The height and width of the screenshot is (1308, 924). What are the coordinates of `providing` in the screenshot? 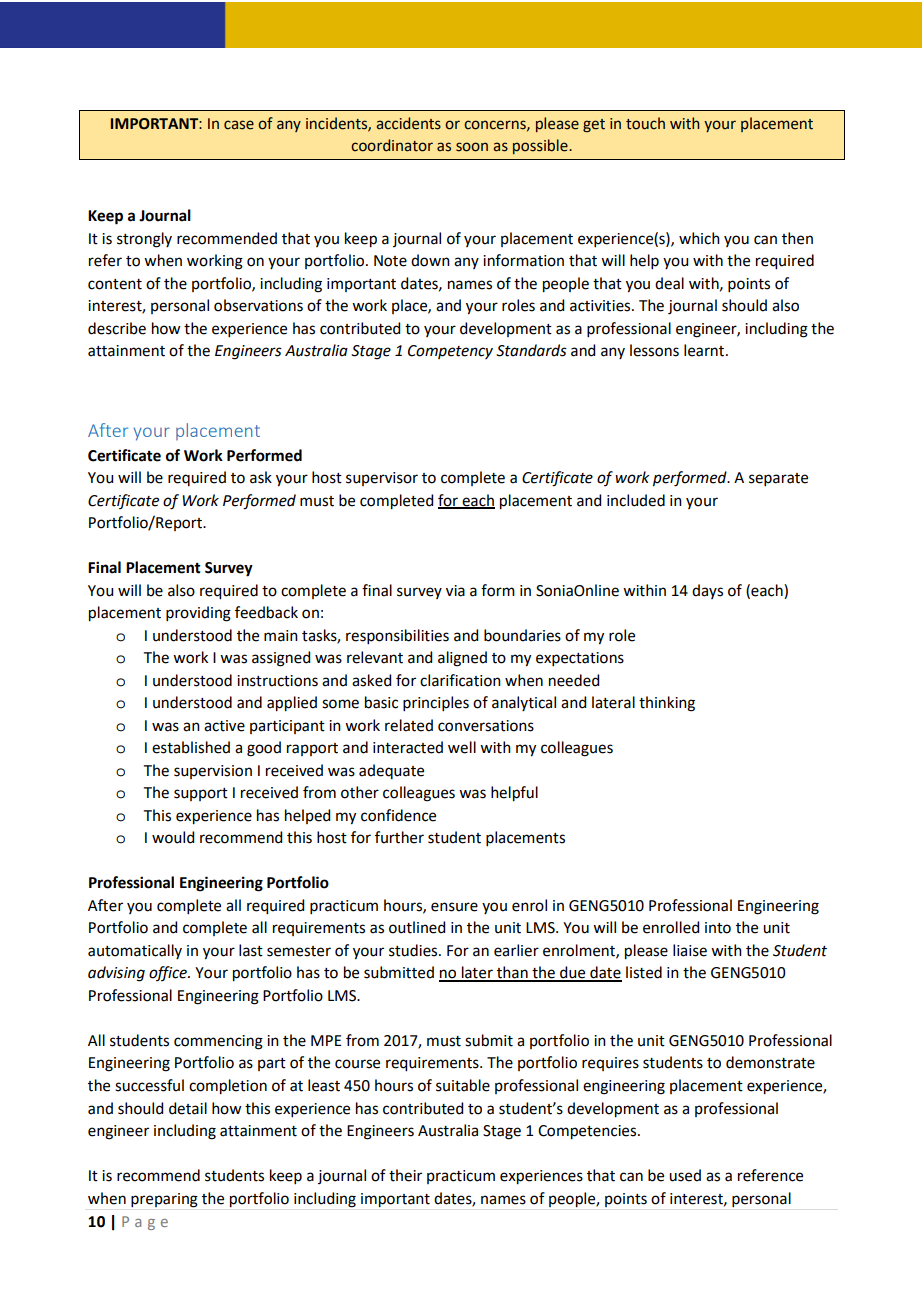 It's located at (198, 614).
